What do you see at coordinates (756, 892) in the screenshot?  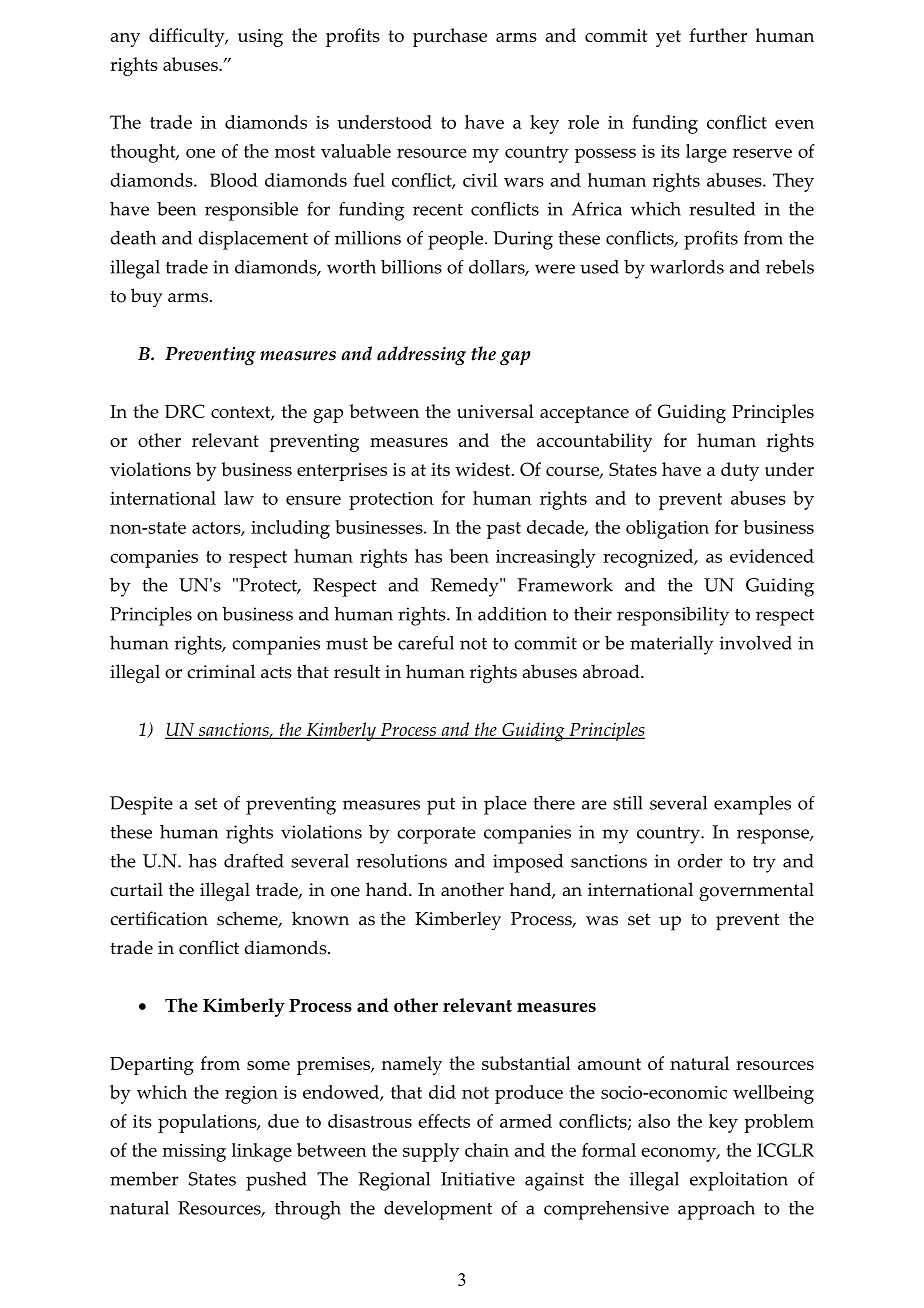 I see `governmental` at bounding box center [756, 892].
